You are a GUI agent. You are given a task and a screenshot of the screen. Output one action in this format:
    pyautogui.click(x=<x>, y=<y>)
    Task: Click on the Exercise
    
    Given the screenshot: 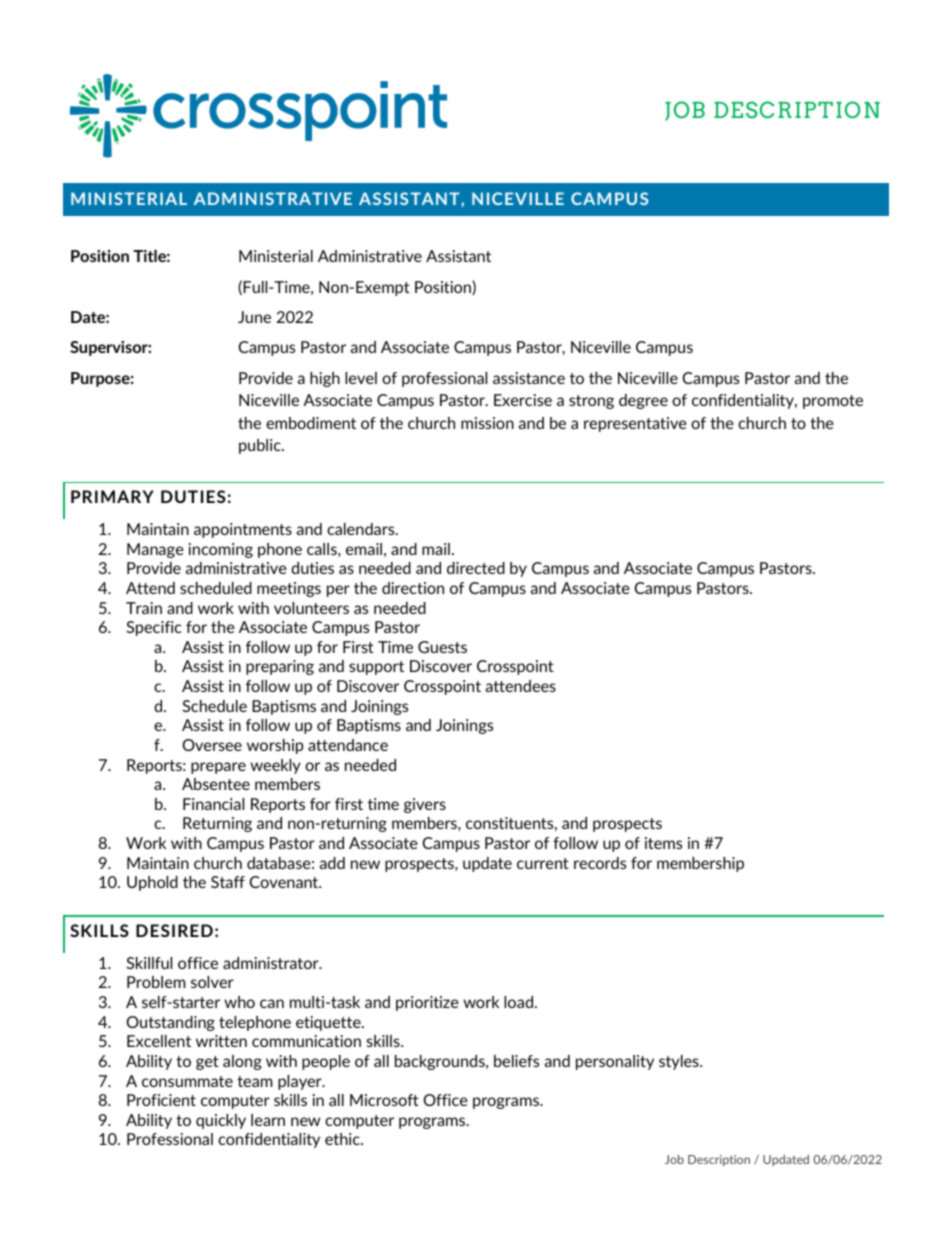 What is the action you would take?
    pyautogui.click(x=523, y=400)
